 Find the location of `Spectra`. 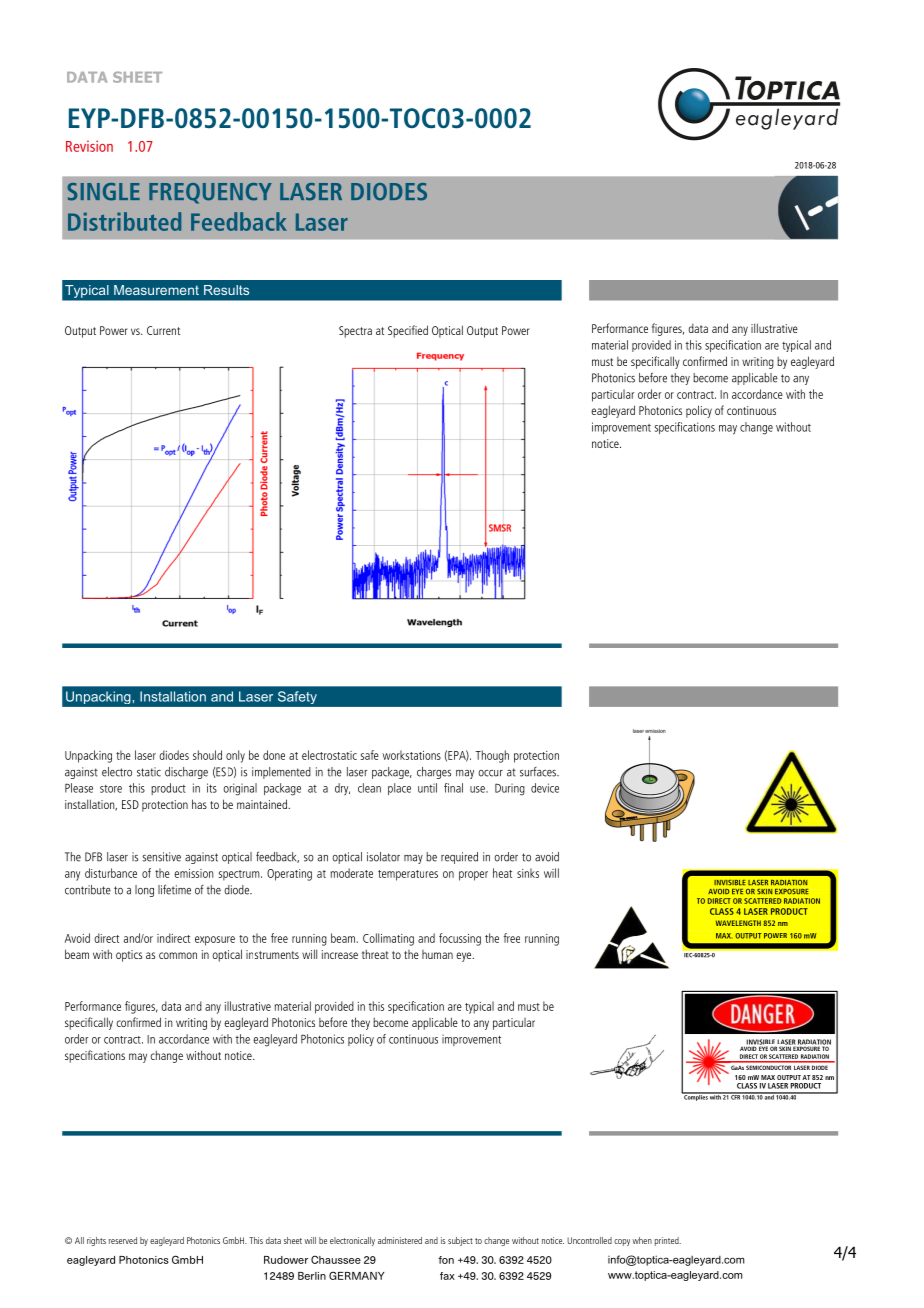

Spectra is located at coordinates (355, 332).
